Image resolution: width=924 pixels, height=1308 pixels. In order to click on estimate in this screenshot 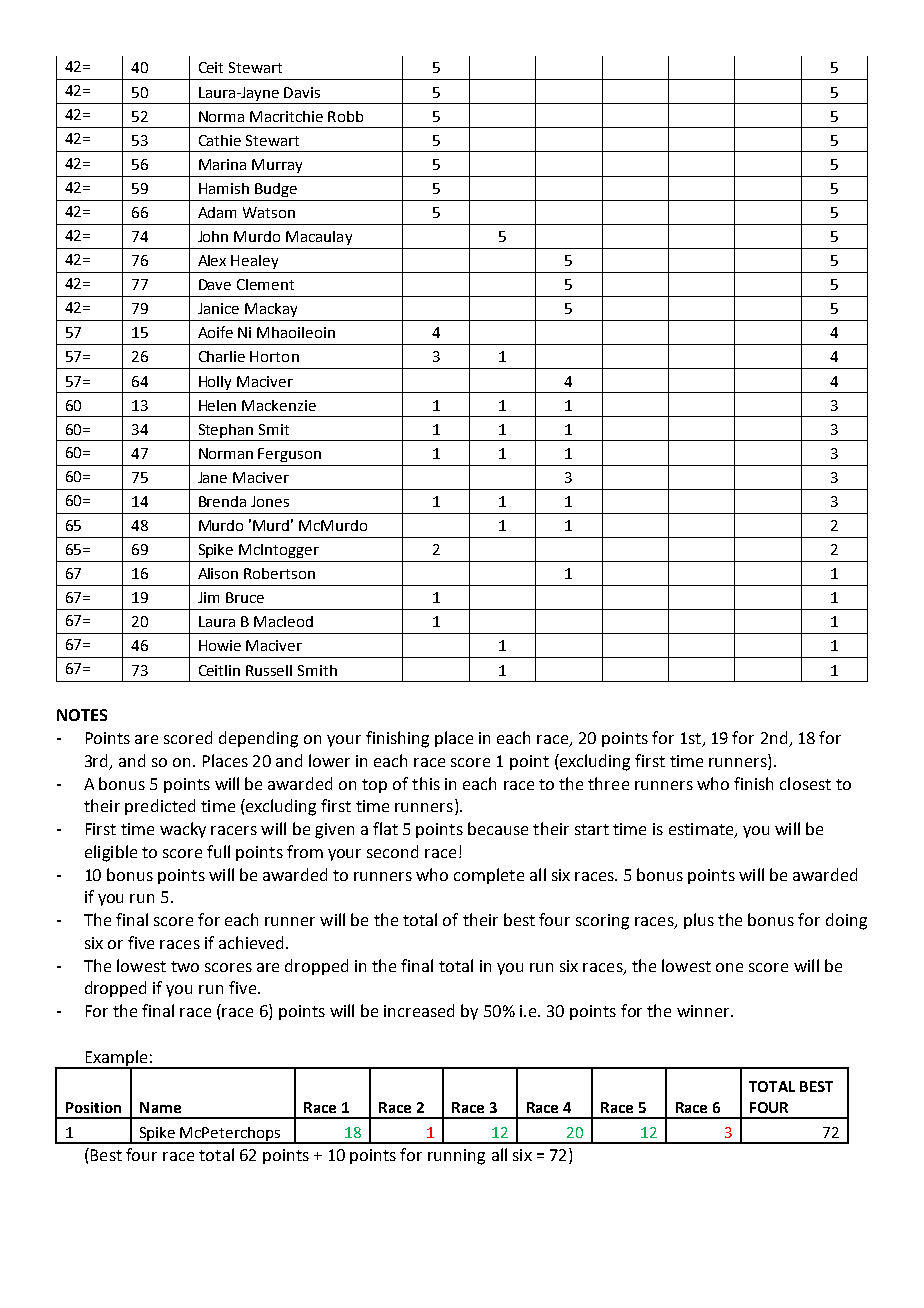, I will do `click(702, 830)`.
